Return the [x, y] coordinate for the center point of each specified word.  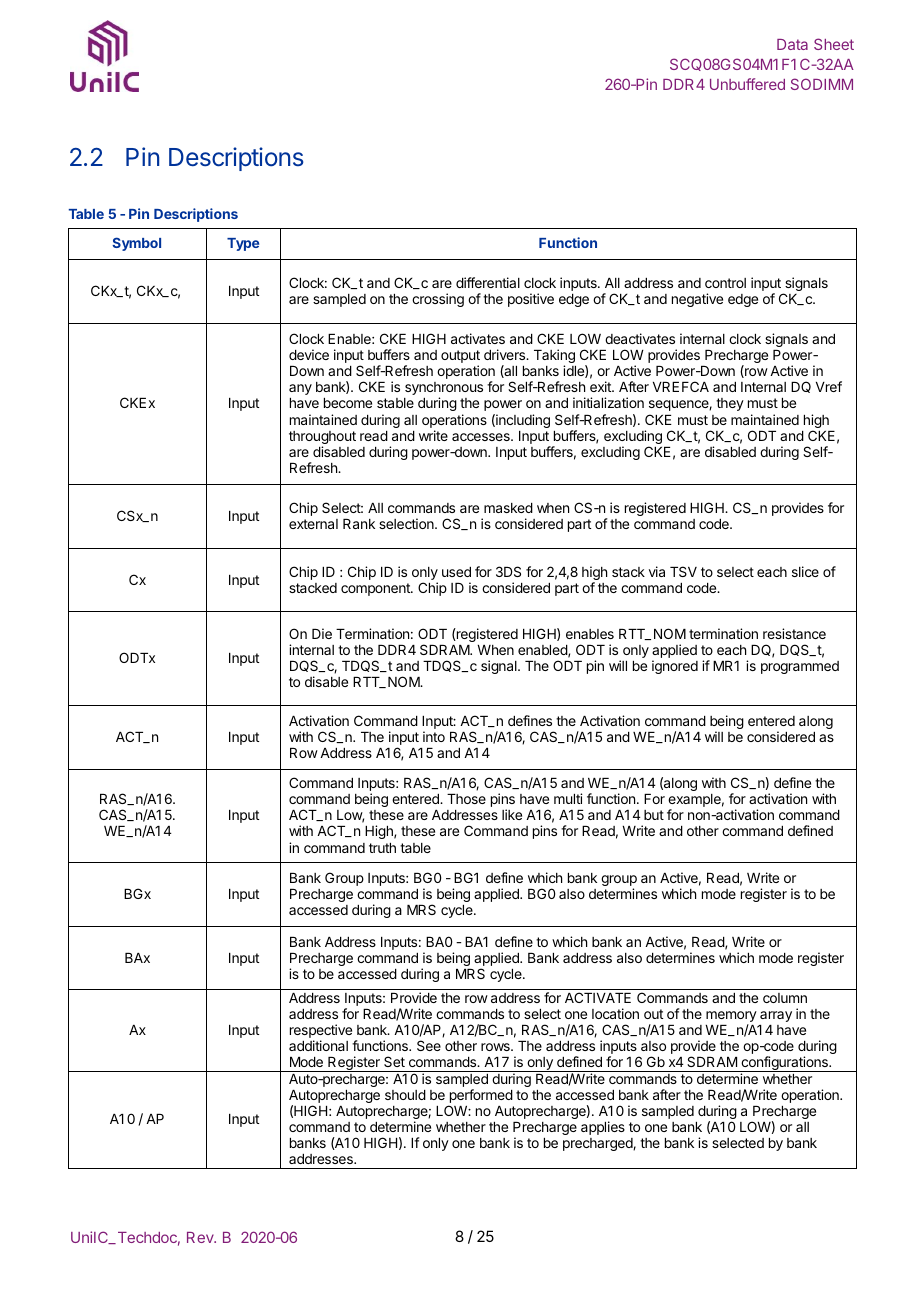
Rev [201, 1237]
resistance [794, 633]
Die [322, 633]
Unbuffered [747, 84]
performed [480, 1097]
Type [243, 244]
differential [488, 282]
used [456, 572]
